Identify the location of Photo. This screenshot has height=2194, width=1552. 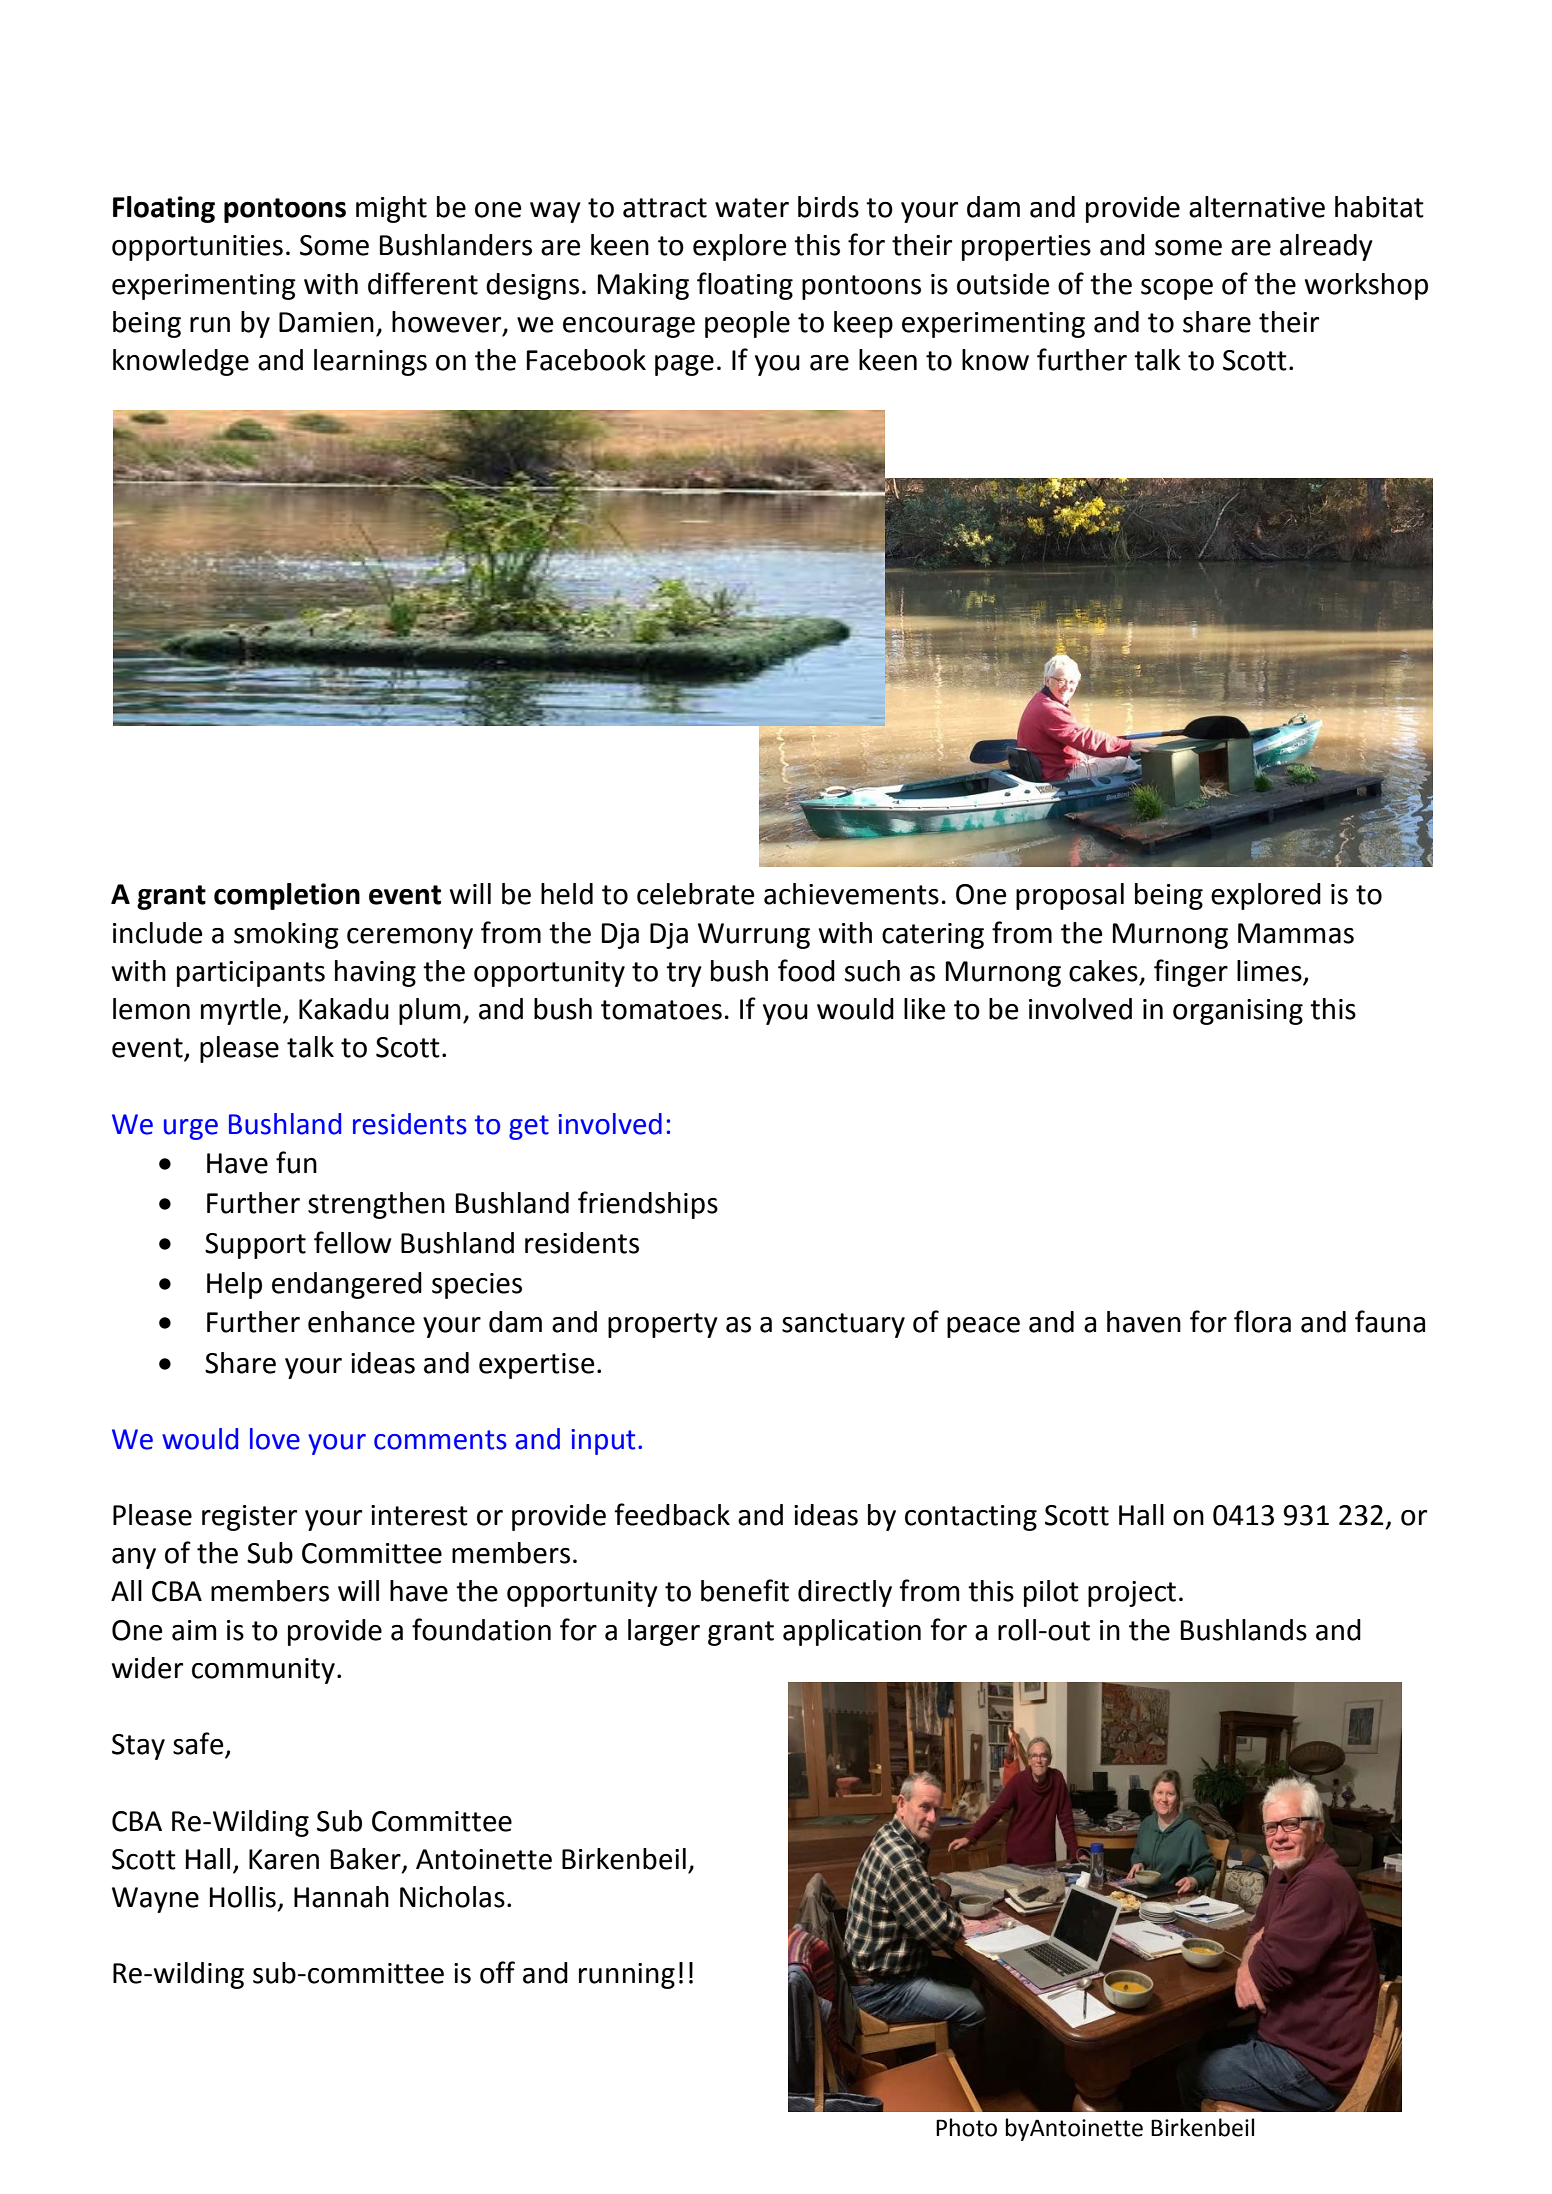
(966, 2127).
